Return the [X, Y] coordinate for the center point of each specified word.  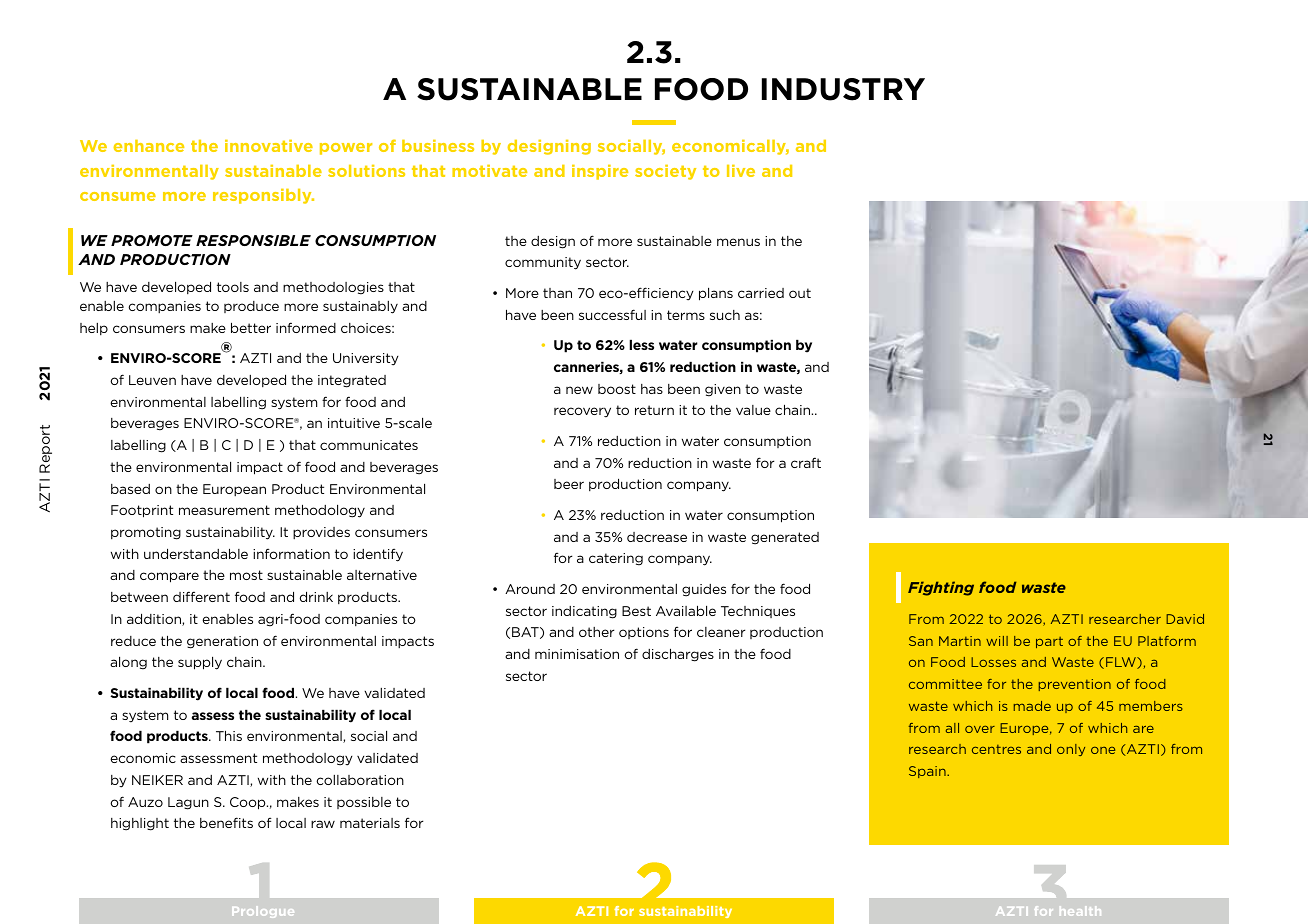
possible [364, 803]
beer [569, 484]
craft [806, 462]
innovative [269, 146]
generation [222, 642]
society [665, 172]
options [644, 633]
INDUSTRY [843, 89]
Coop [249, 803]
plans [716, 294]
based [130, 489]
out [800, 293]
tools [233, 287]
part [1049, 642]
